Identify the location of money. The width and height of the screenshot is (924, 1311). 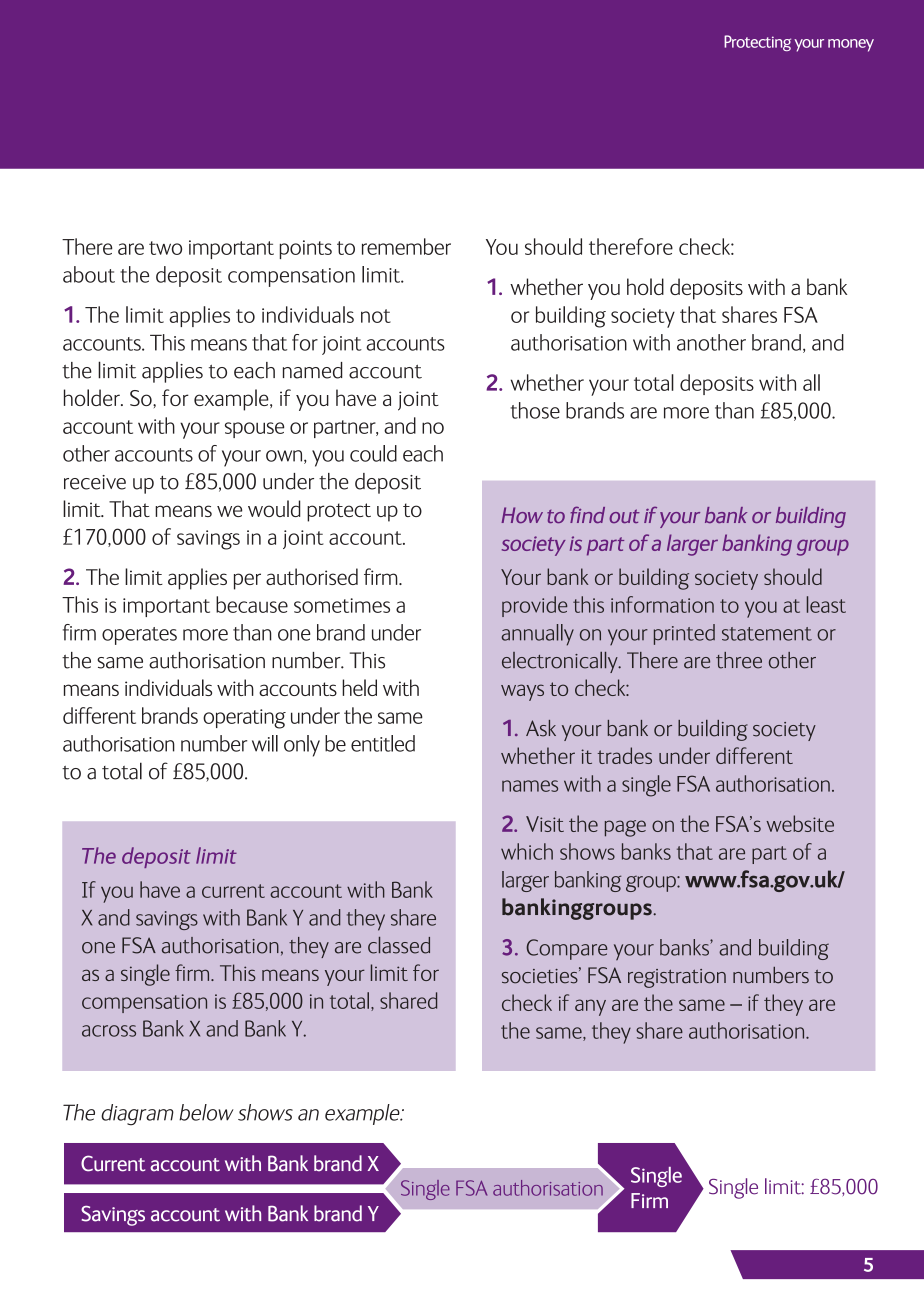
(851, 45).
